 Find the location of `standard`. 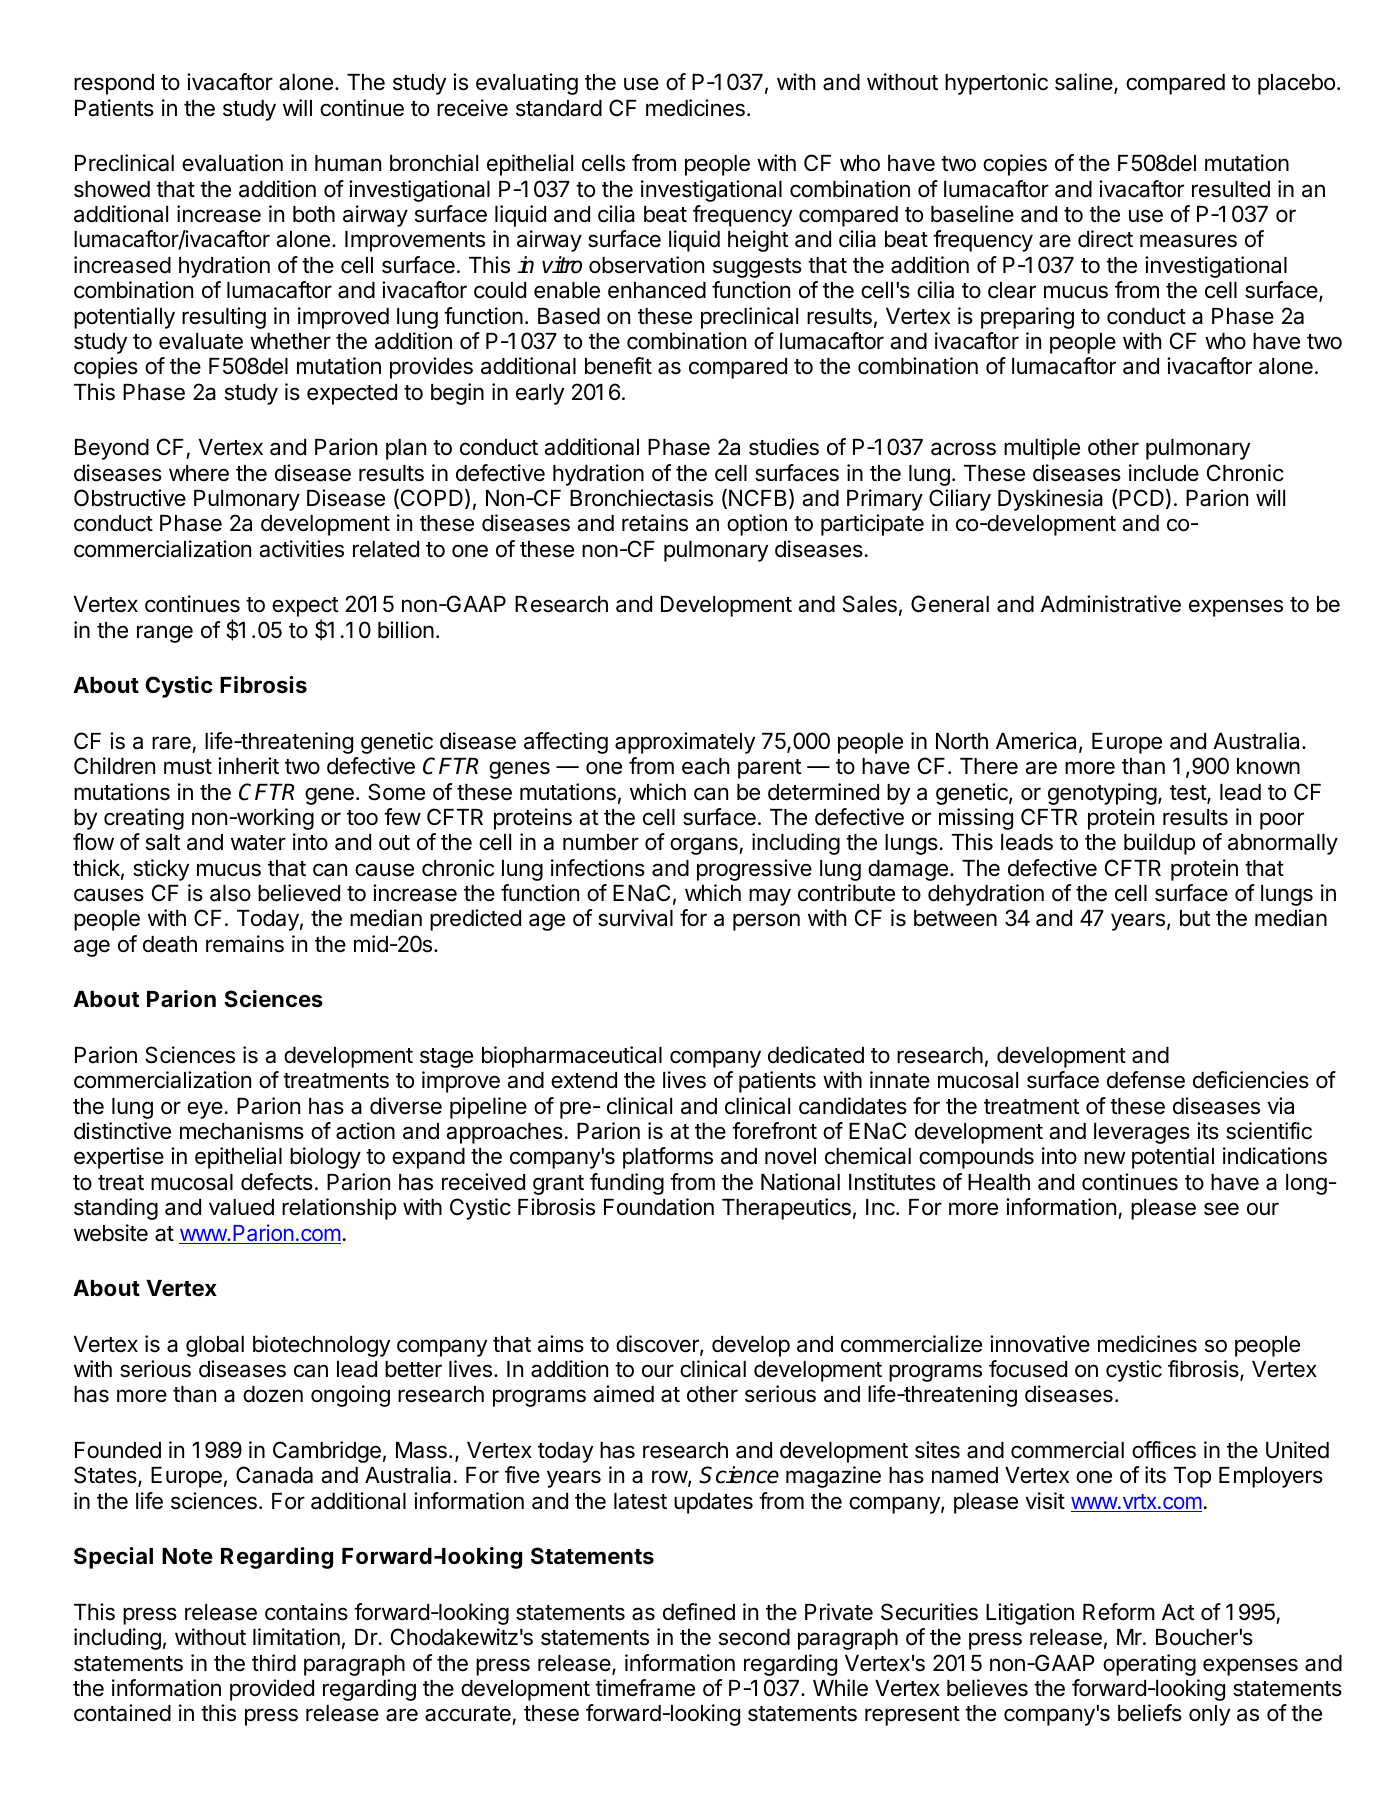

standard is located at coordinates (559, 108).
